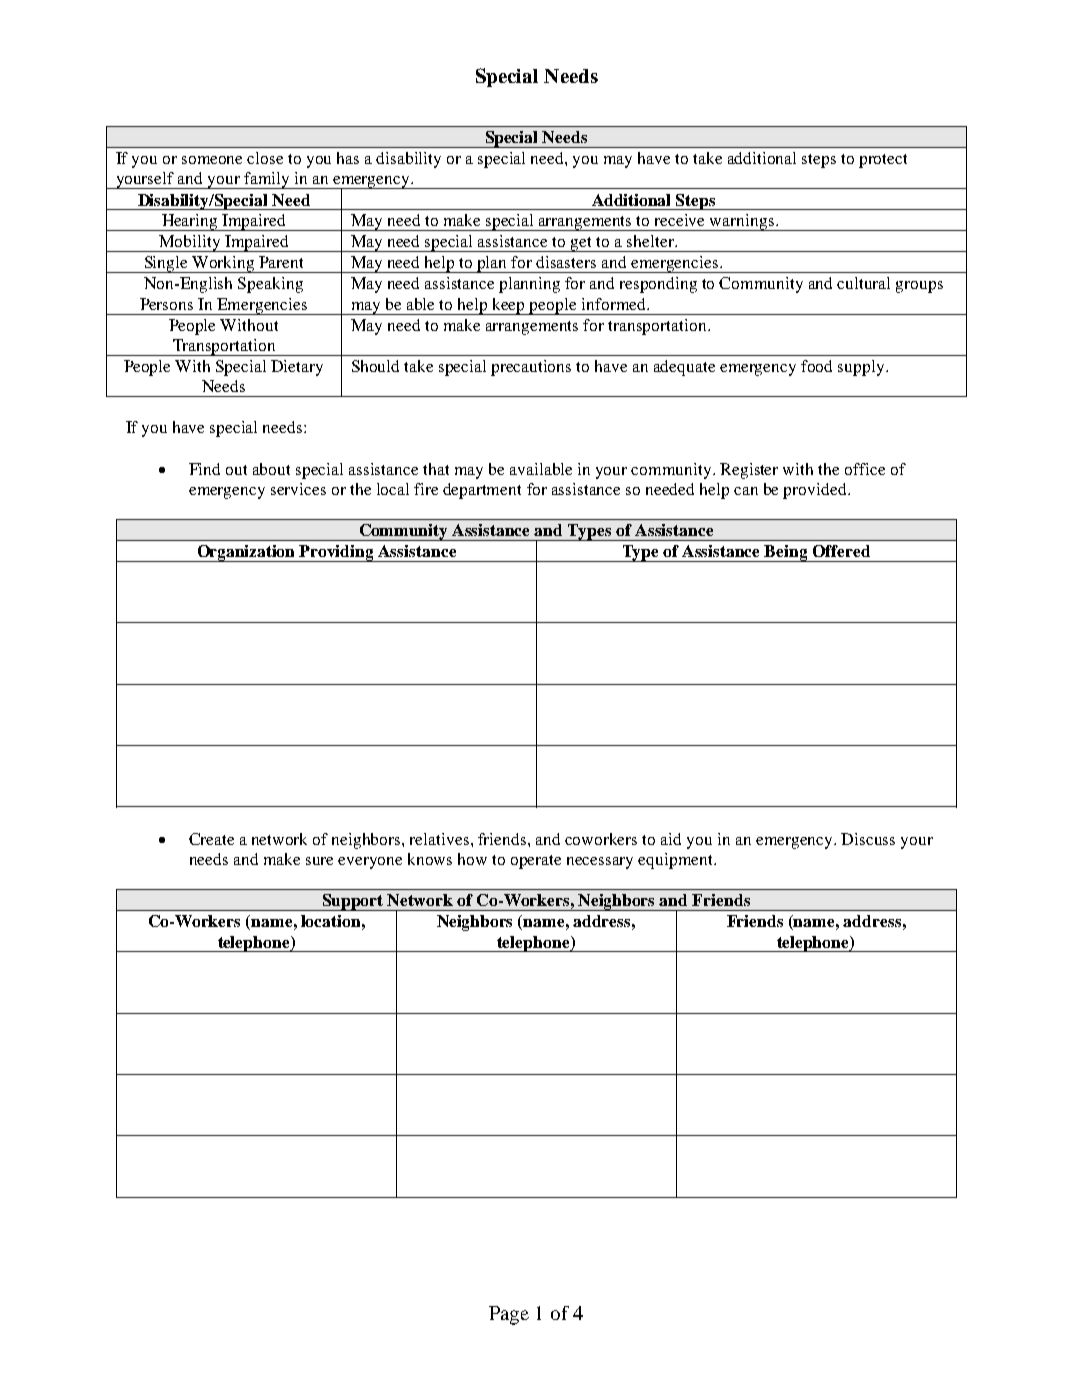  What do you see at coordinates (509, 1315) in the image?
I see `Page` at bounding box center [509, 1315].
